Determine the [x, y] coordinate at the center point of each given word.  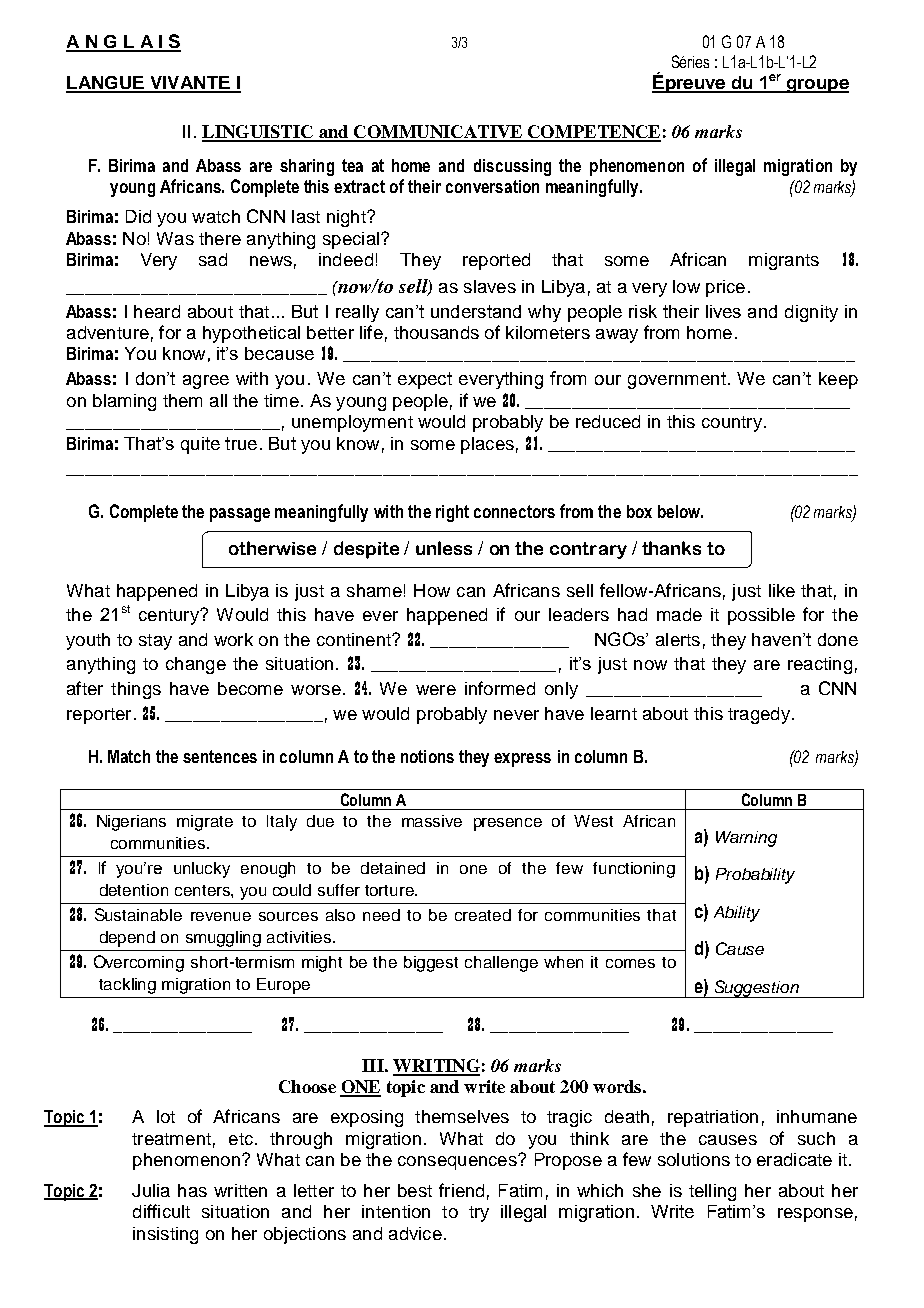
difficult [161, 1211]
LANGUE [106, 84]
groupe [816, 86]
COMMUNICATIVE [438, 133]
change [196, 665]
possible [761, 616]
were [436, 690]
